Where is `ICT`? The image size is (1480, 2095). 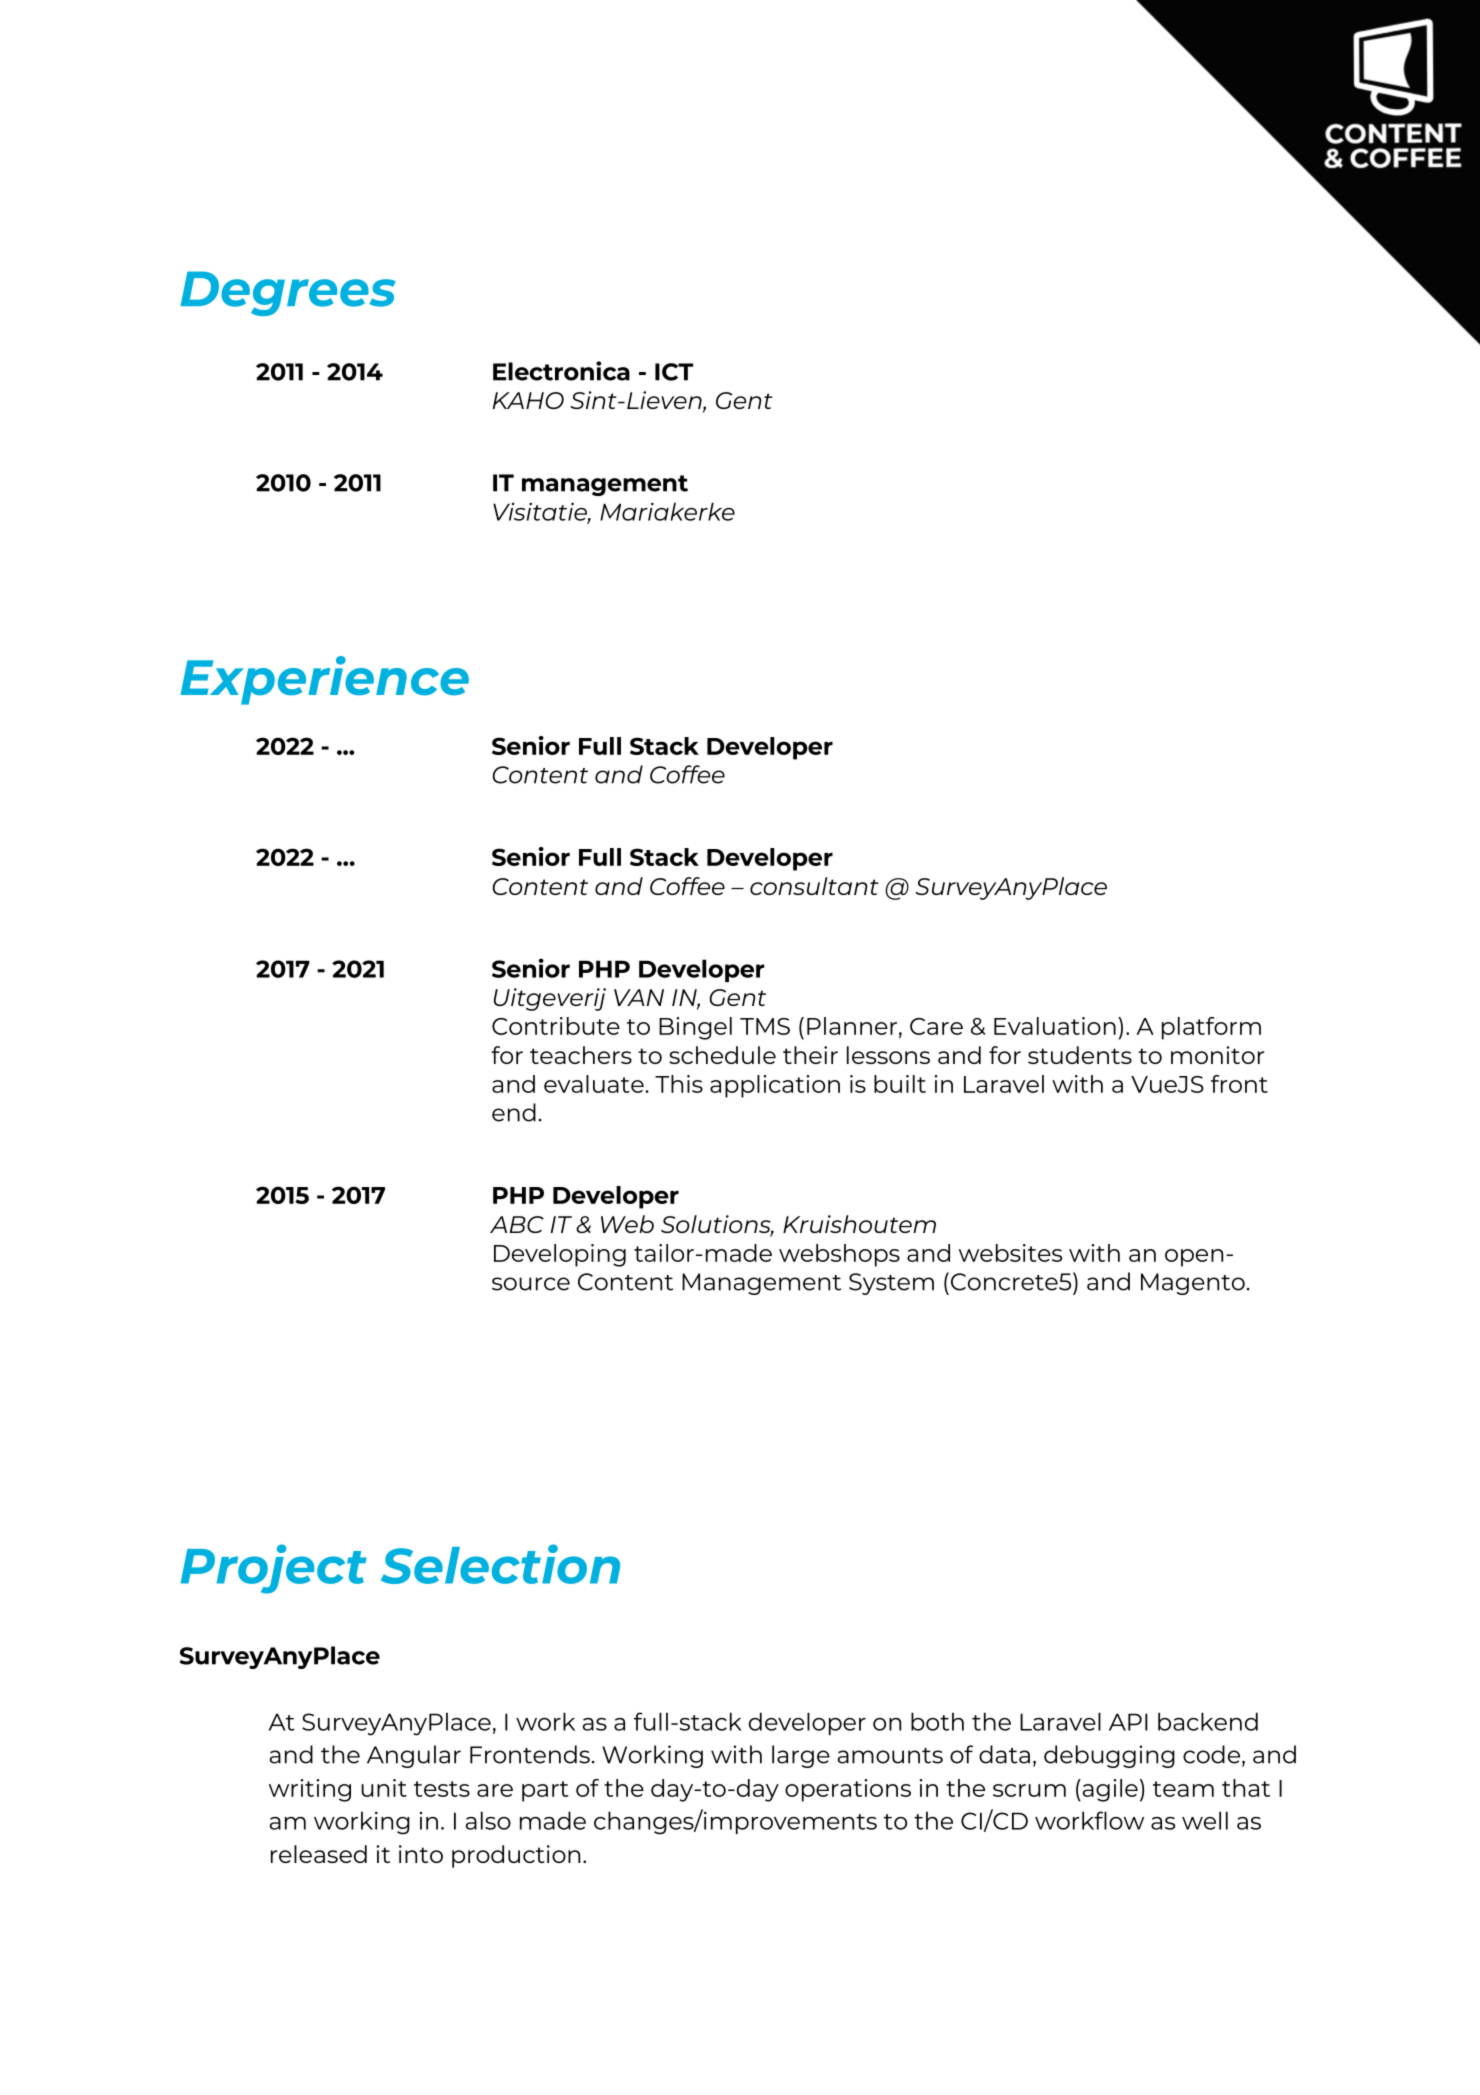 ICT is located at coordinates (674, 372).
